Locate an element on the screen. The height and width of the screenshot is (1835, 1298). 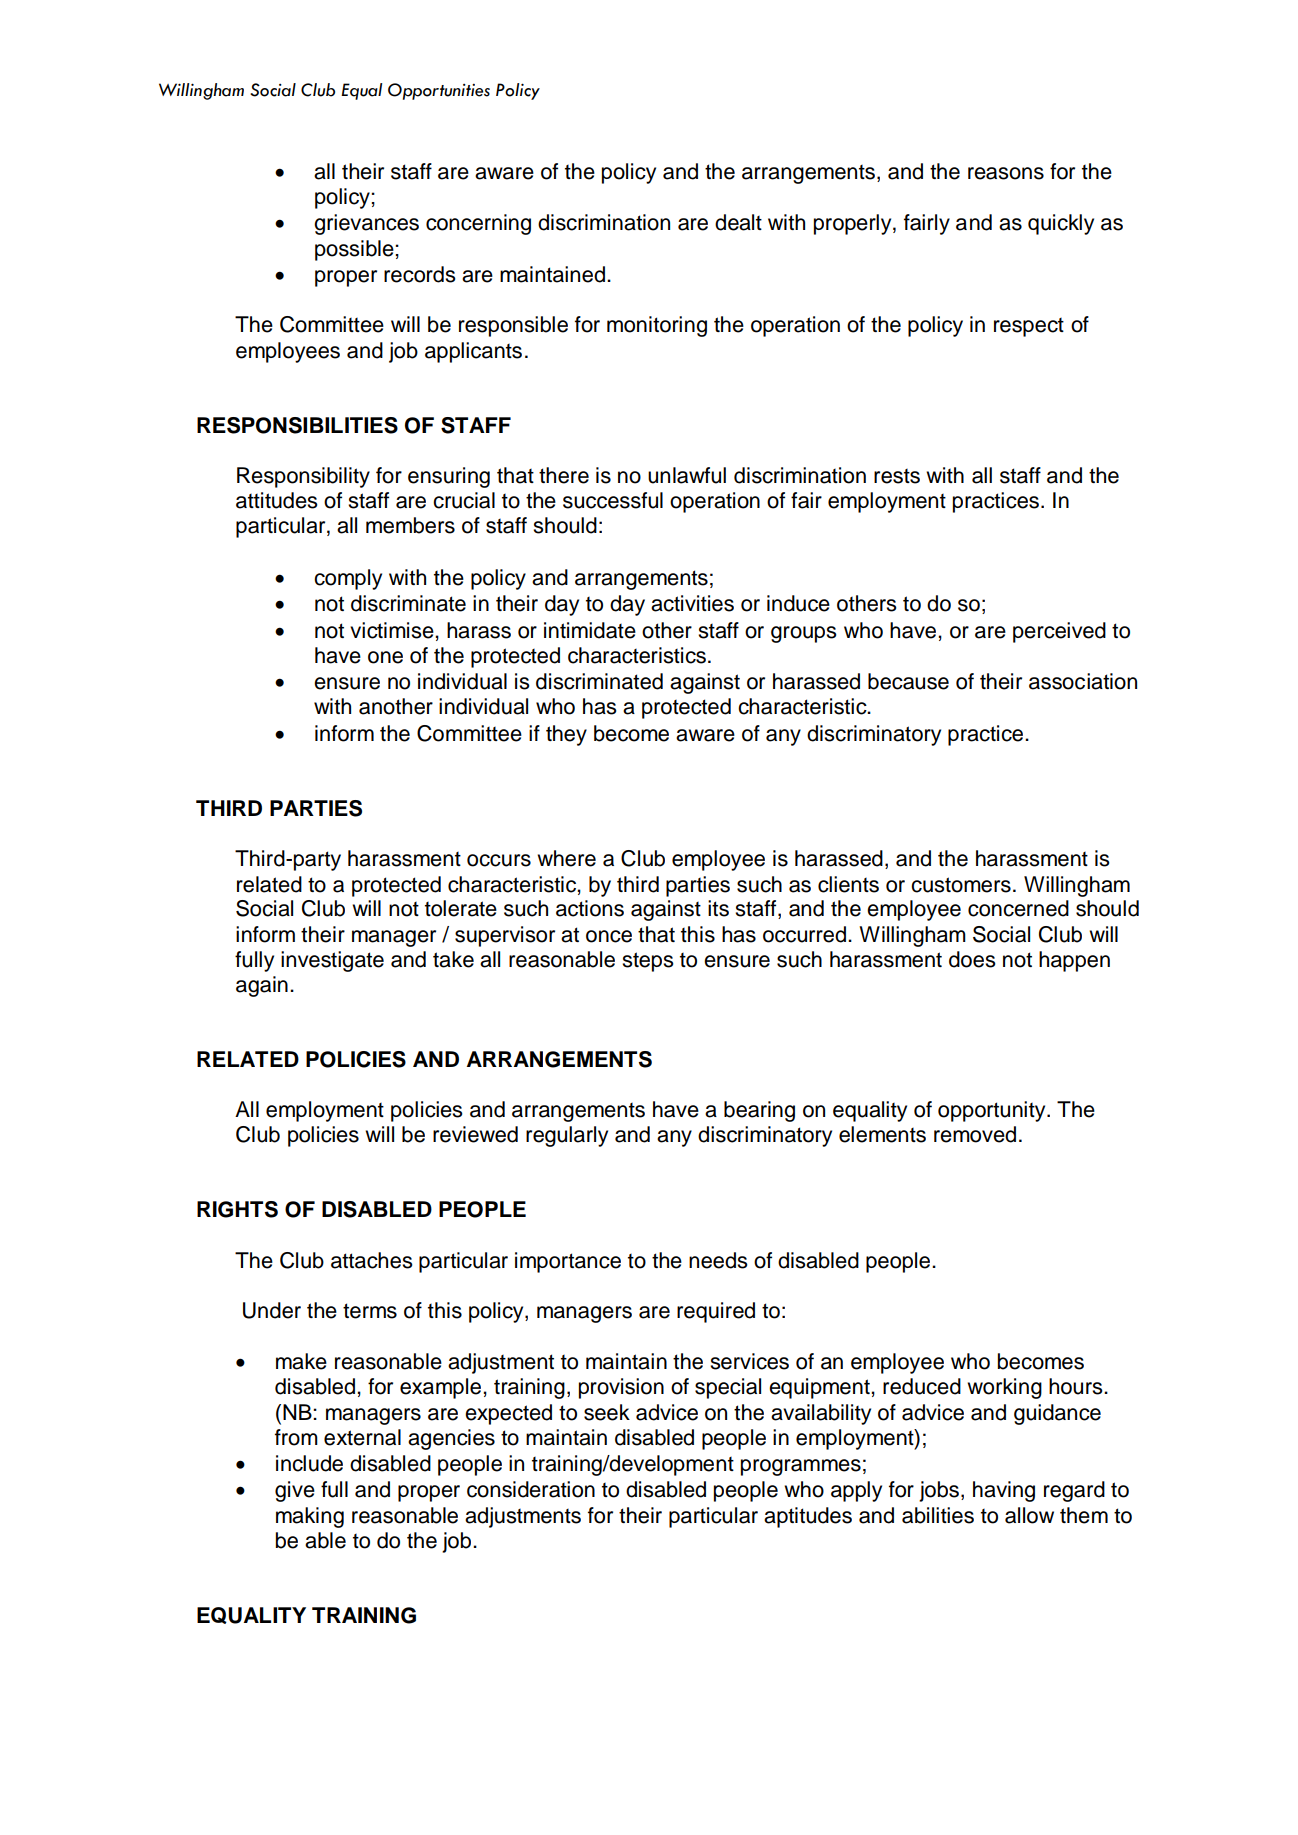
seek is located at coordinates (607, 1412).
